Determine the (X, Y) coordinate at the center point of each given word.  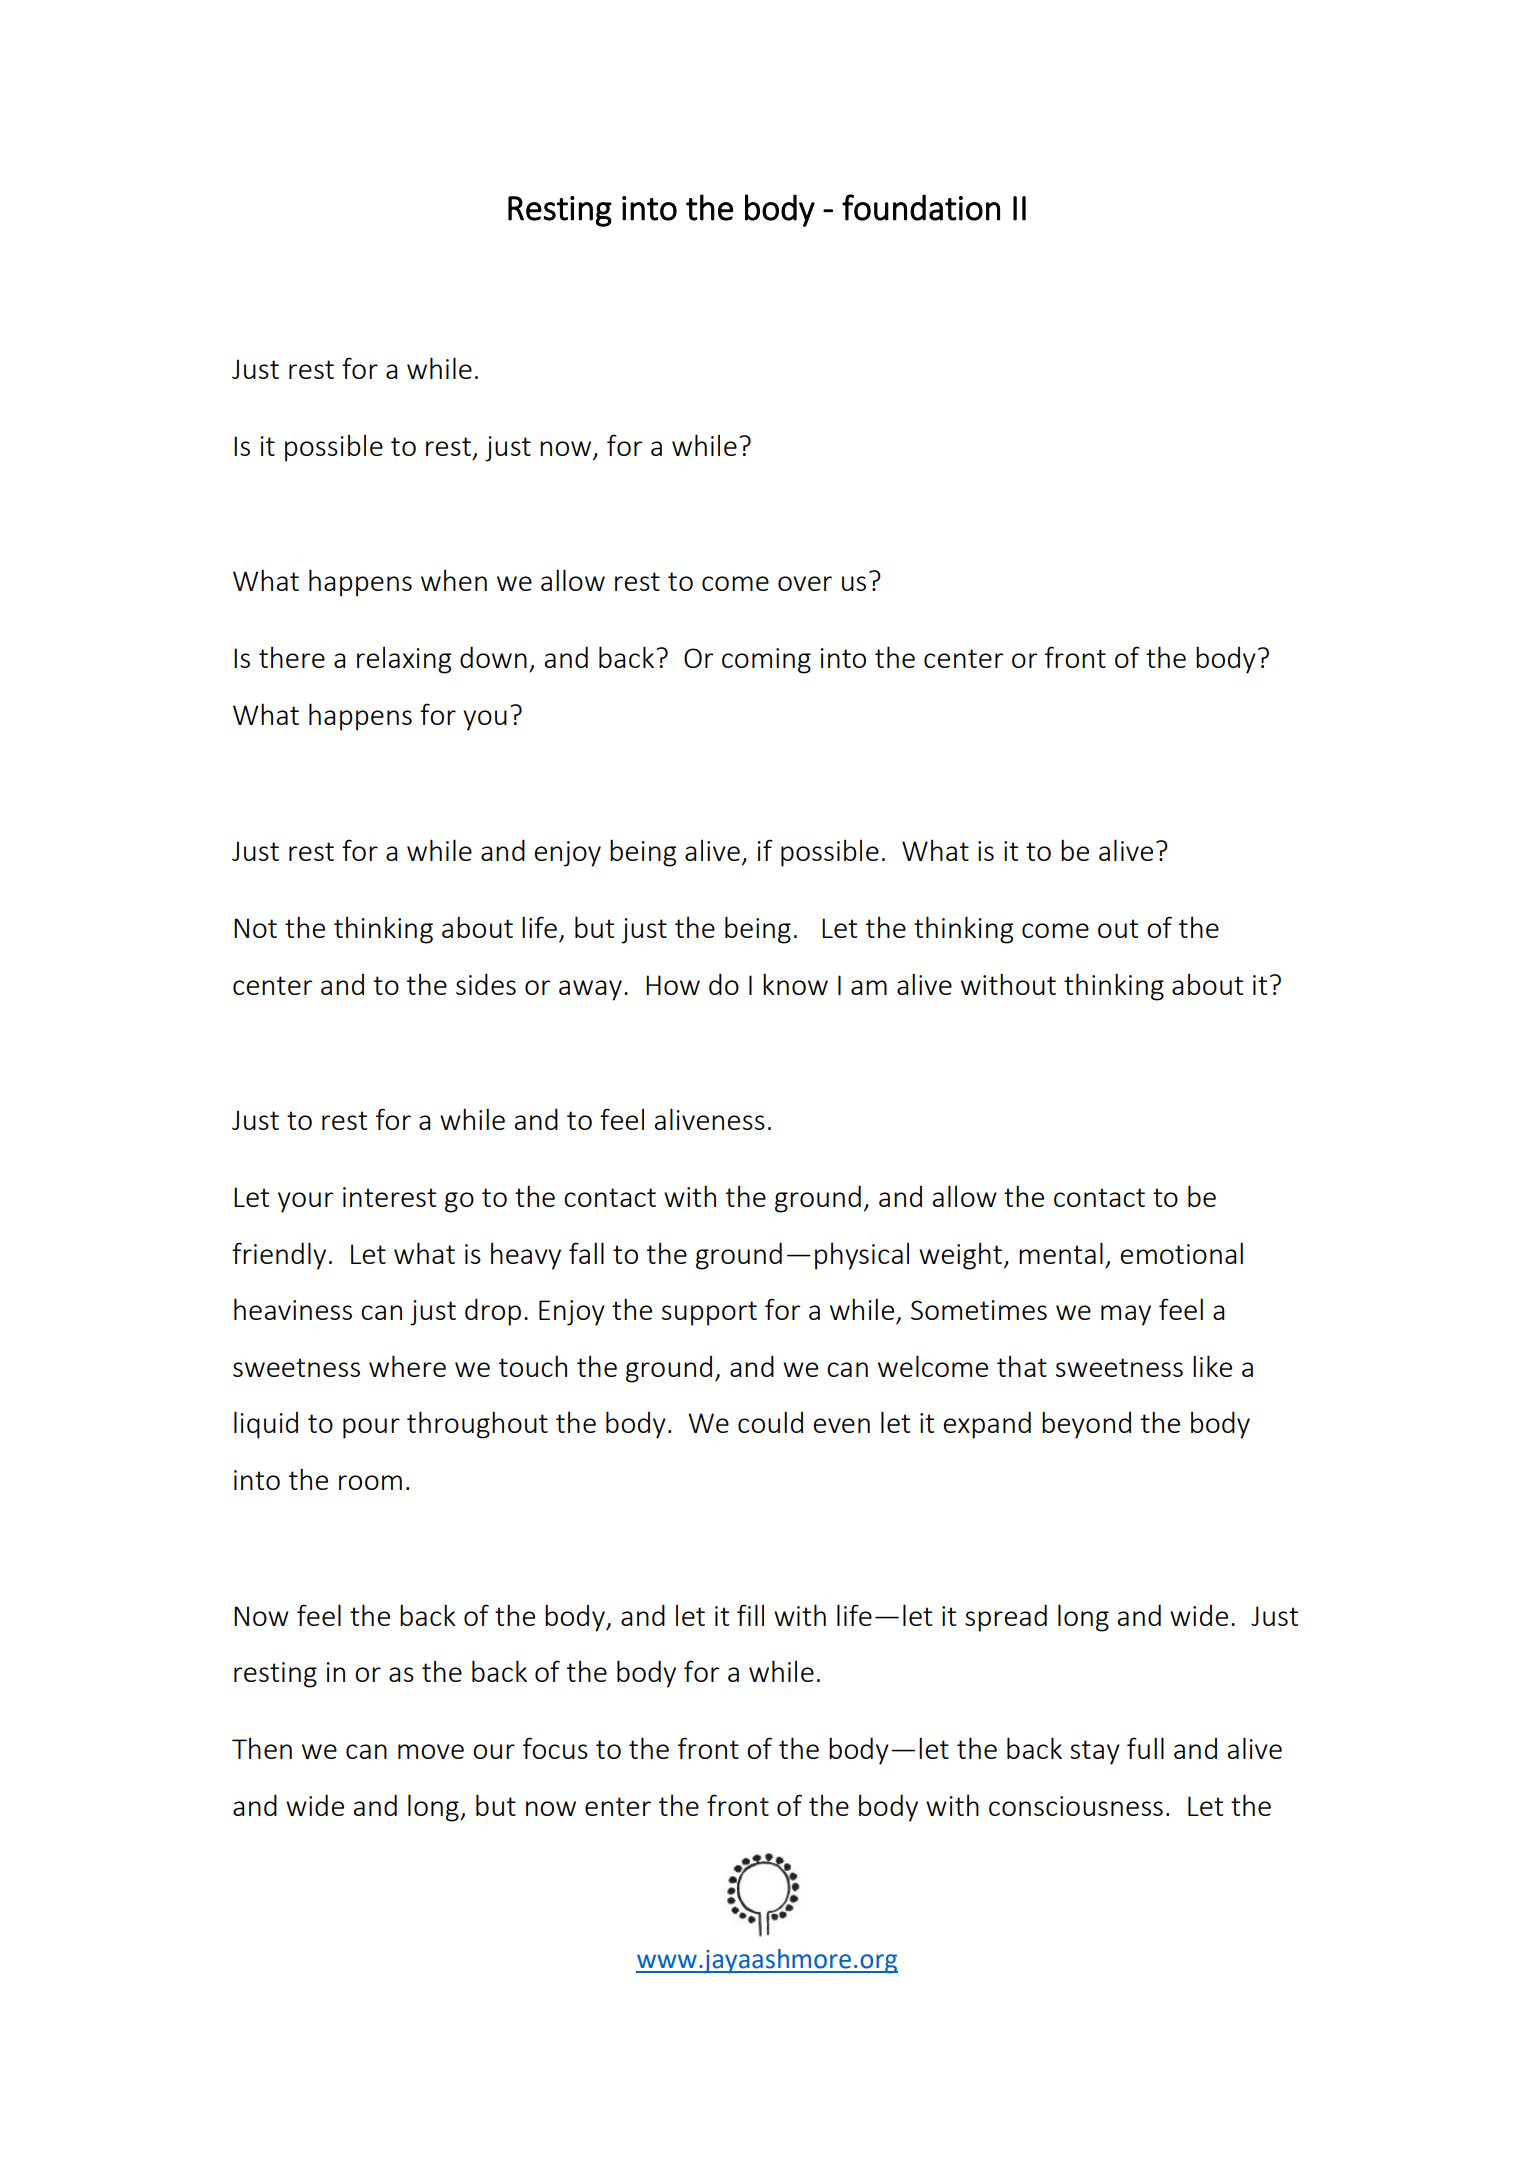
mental (1061, 1253)
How (673, 985)
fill (750, 1615)
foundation (921, 207)
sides (486, 984)
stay (1095, 1752)
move (431, 1751)
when (454, 580)
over (805, 583)
